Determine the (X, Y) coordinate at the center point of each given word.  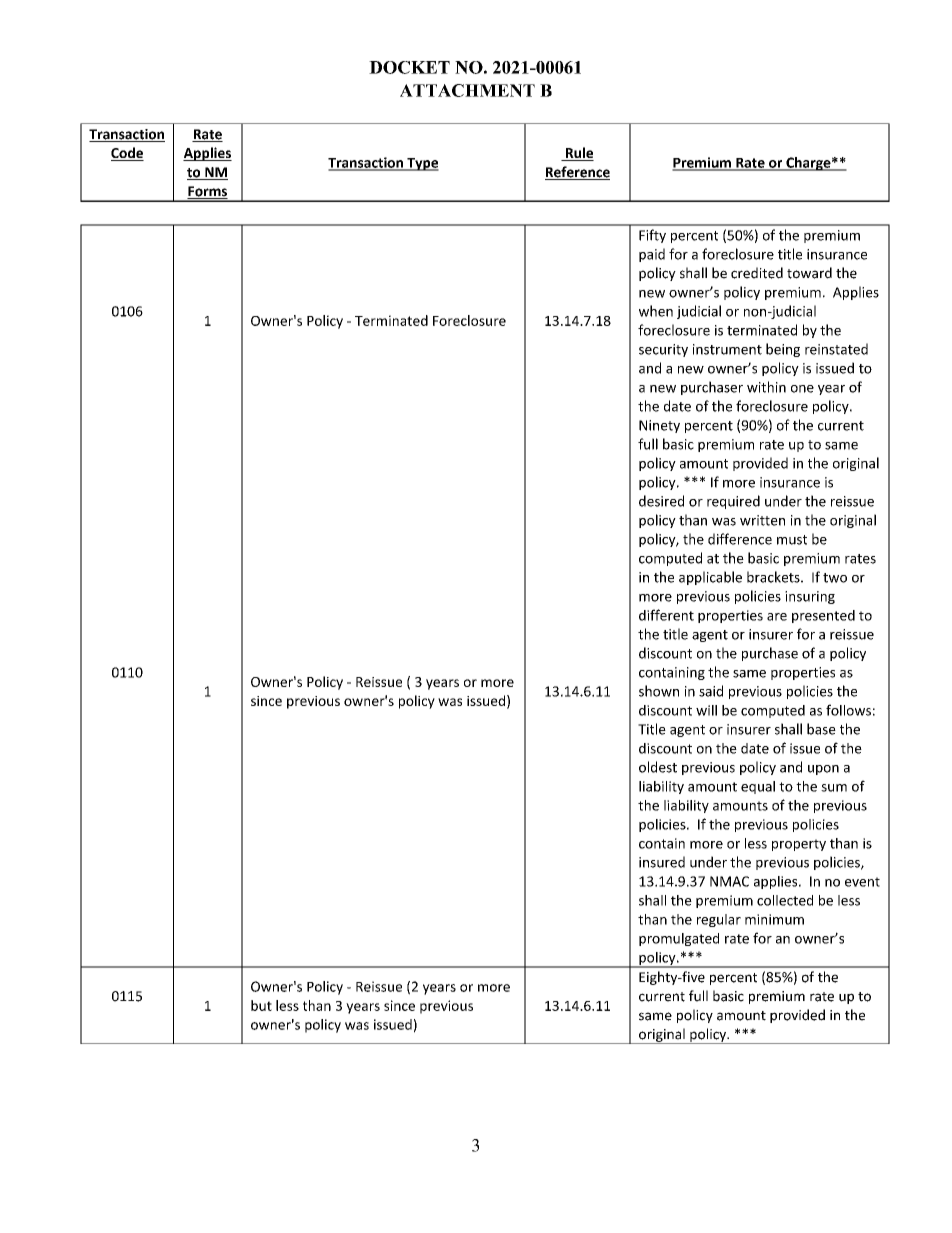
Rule (578, 154)
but (261, 1005)
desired (661, 501)
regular (719, 920)
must (792, 540)
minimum (774, 919)
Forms (207, 192)
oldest (658, 767)
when (656, 311)
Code (127, 154)
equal (758, 787)
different (666, 615)
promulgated (679, 939)
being (783, 350)
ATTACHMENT (467, 90)
